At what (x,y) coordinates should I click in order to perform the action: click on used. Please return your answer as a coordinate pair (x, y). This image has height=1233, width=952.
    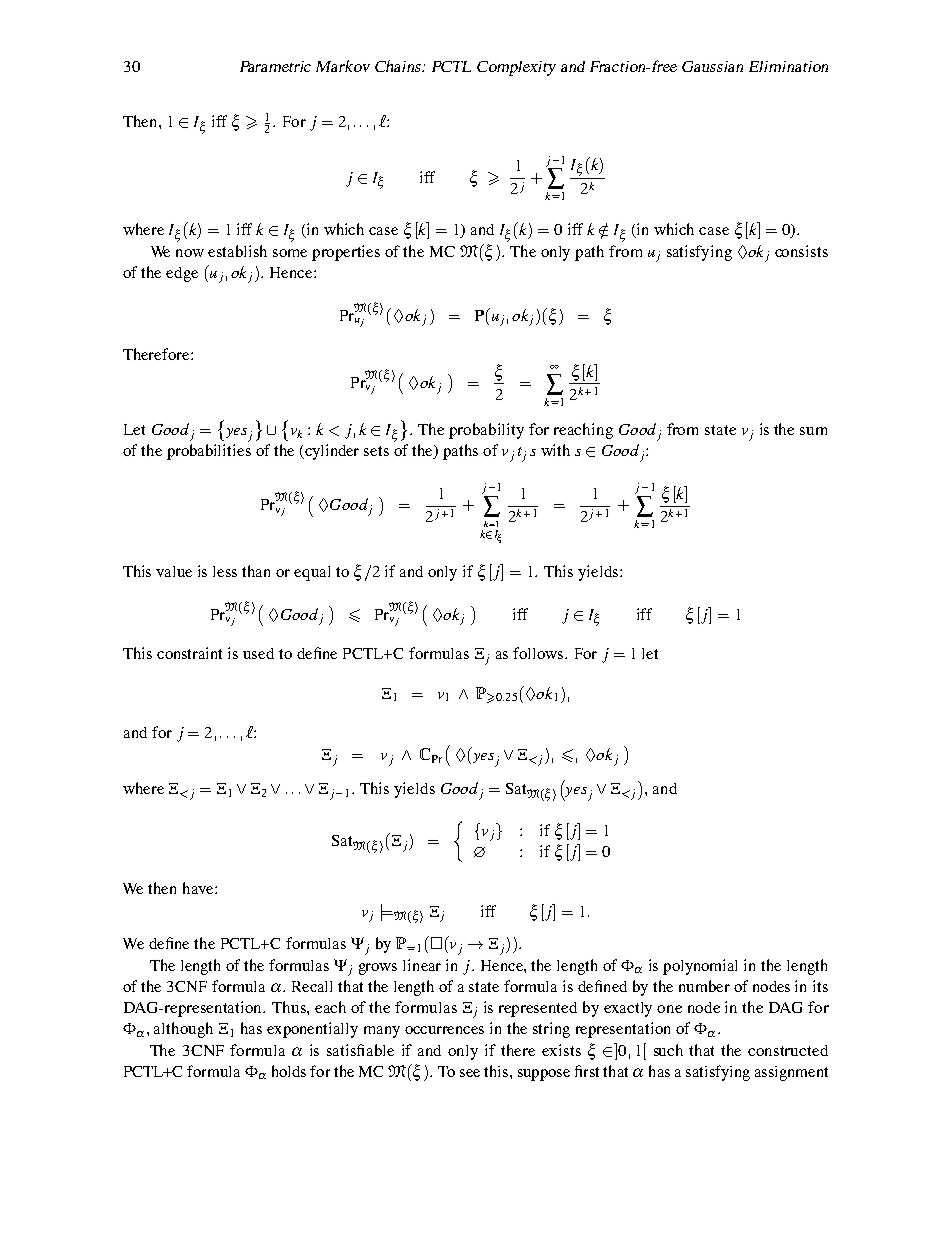
    Looking at the image, I should click on (258, 653).
